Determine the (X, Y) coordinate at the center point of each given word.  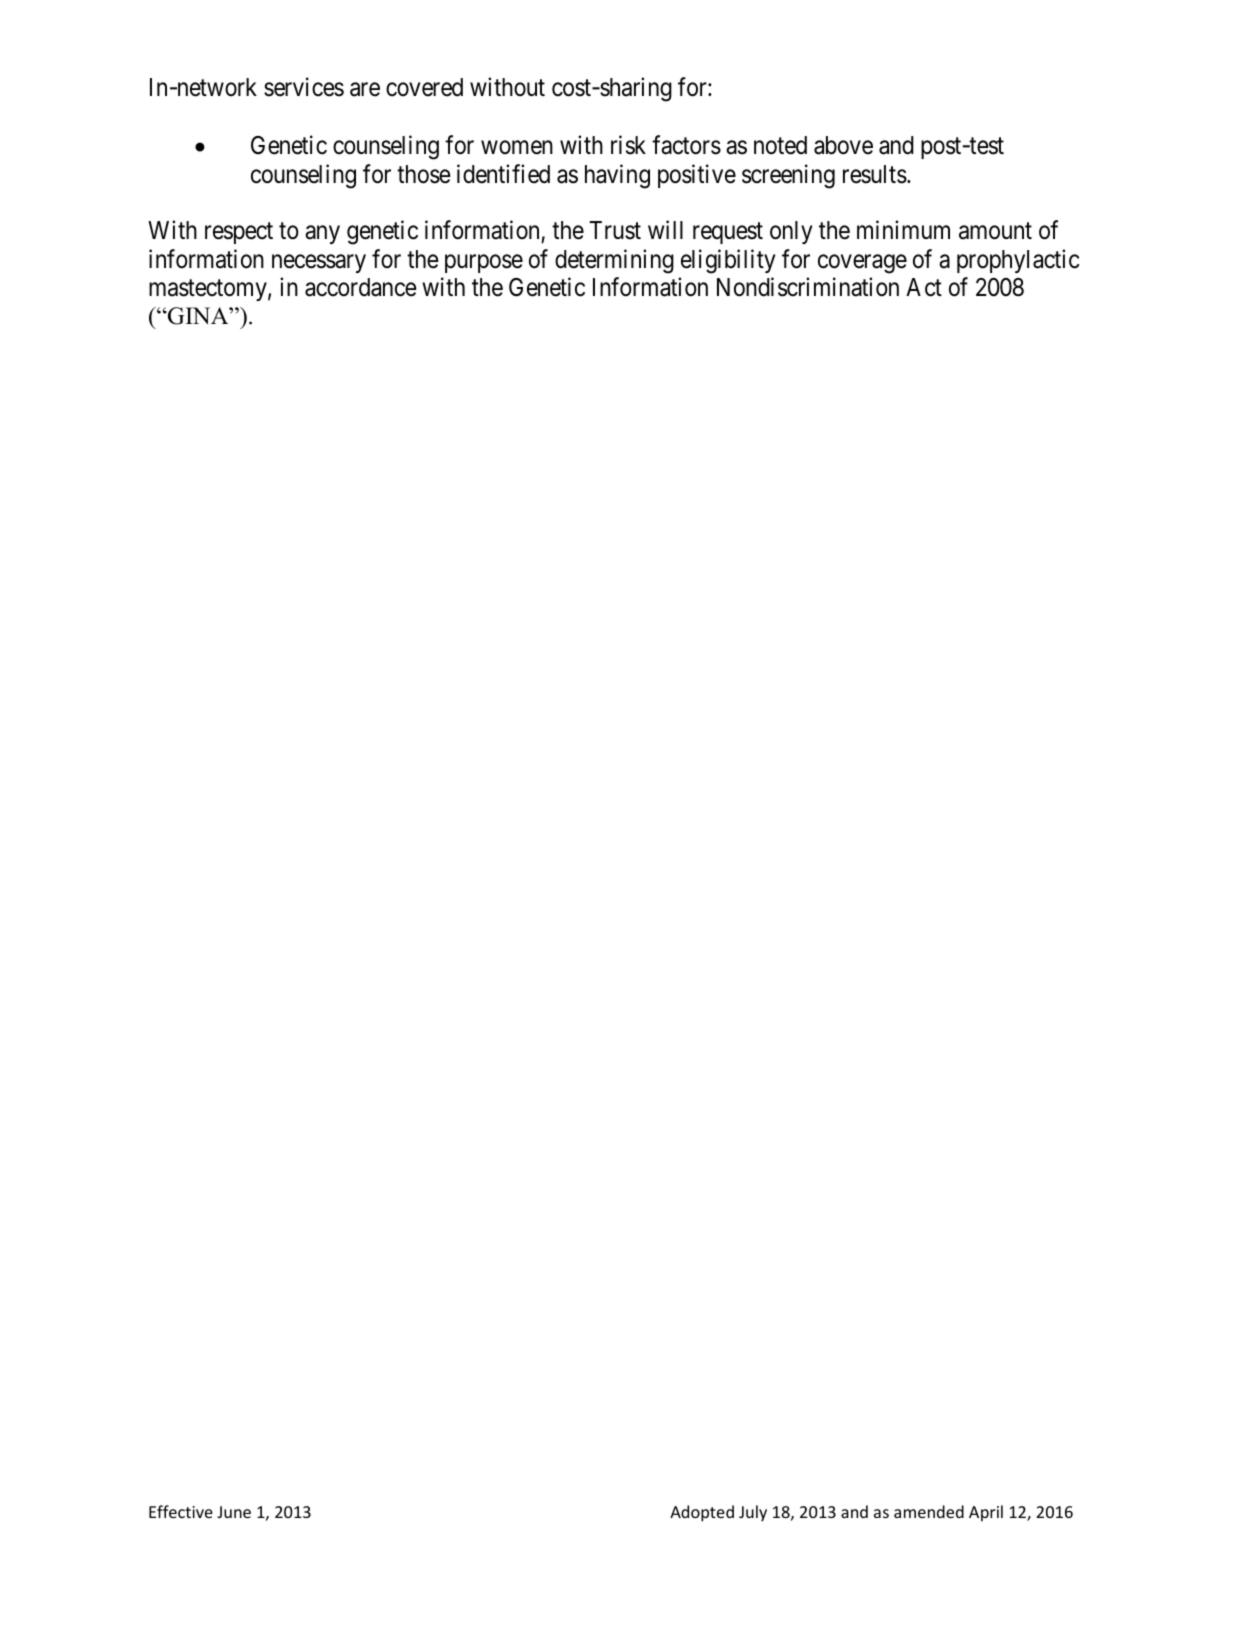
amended (929, 1511)
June (234, 1512)
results (875, 174)
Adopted (702, 1513)
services (304, 87)
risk (628, 145)
